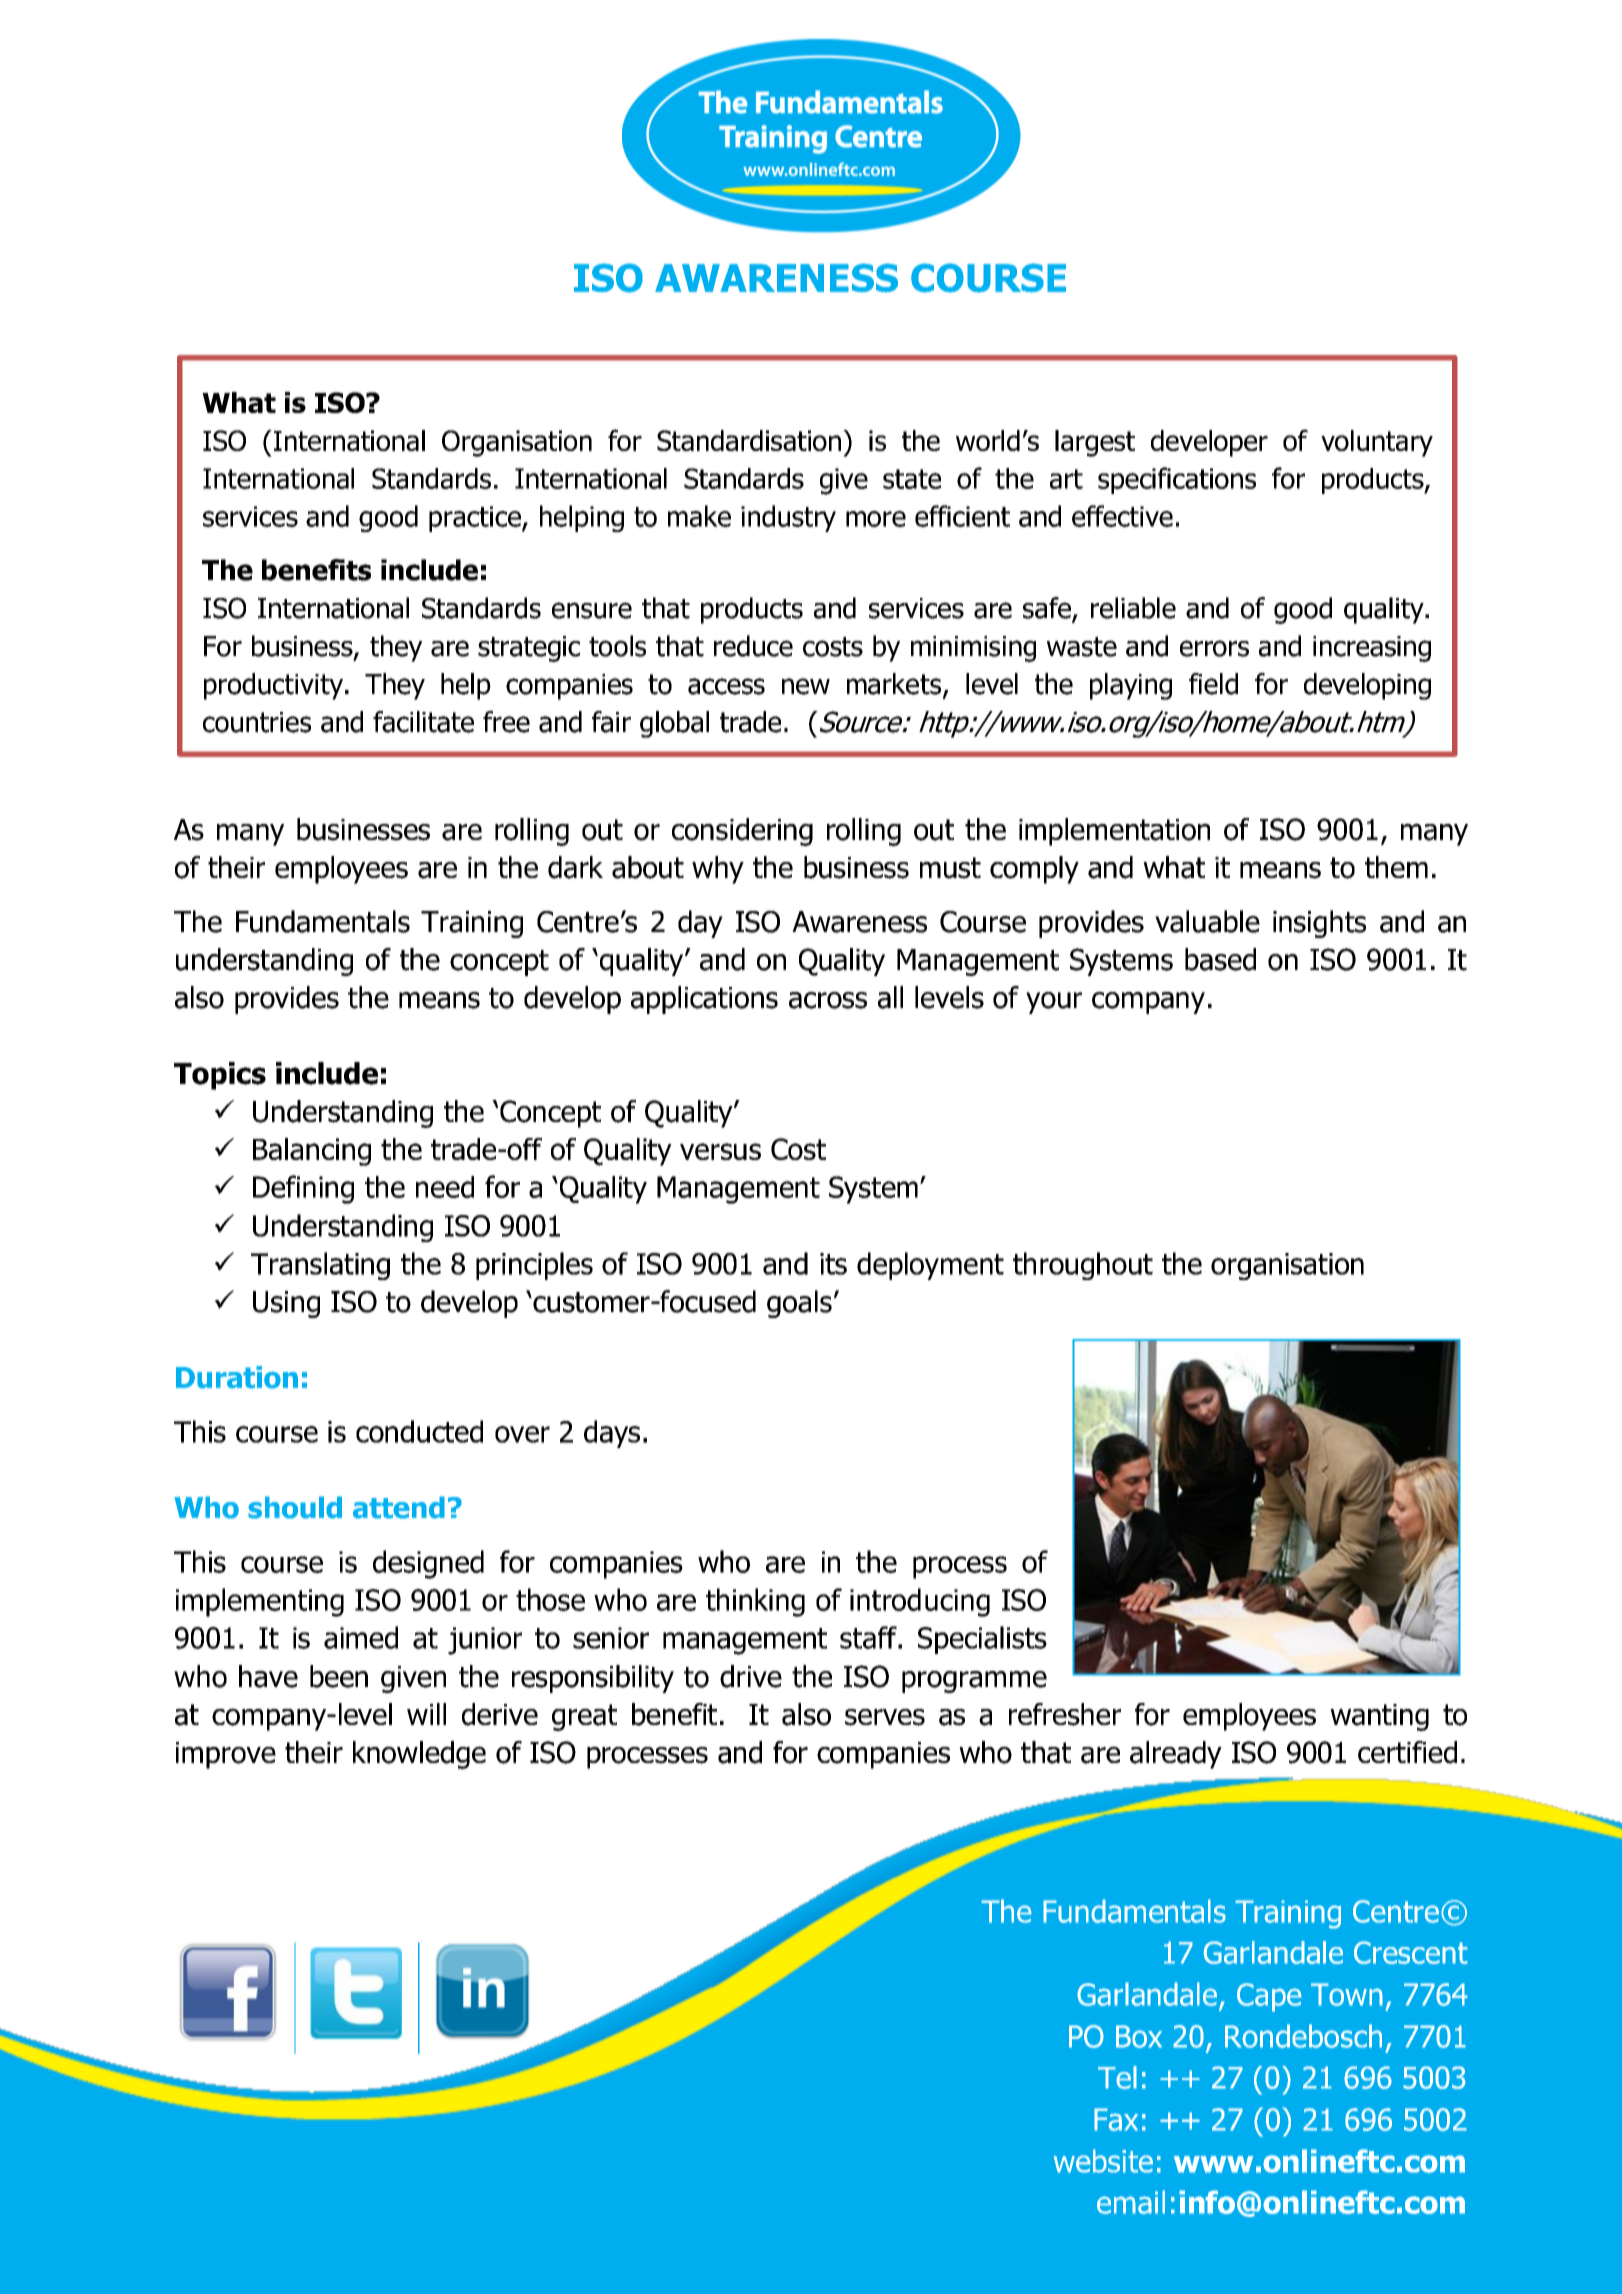  I want to click on practice, so click(476, 519).
